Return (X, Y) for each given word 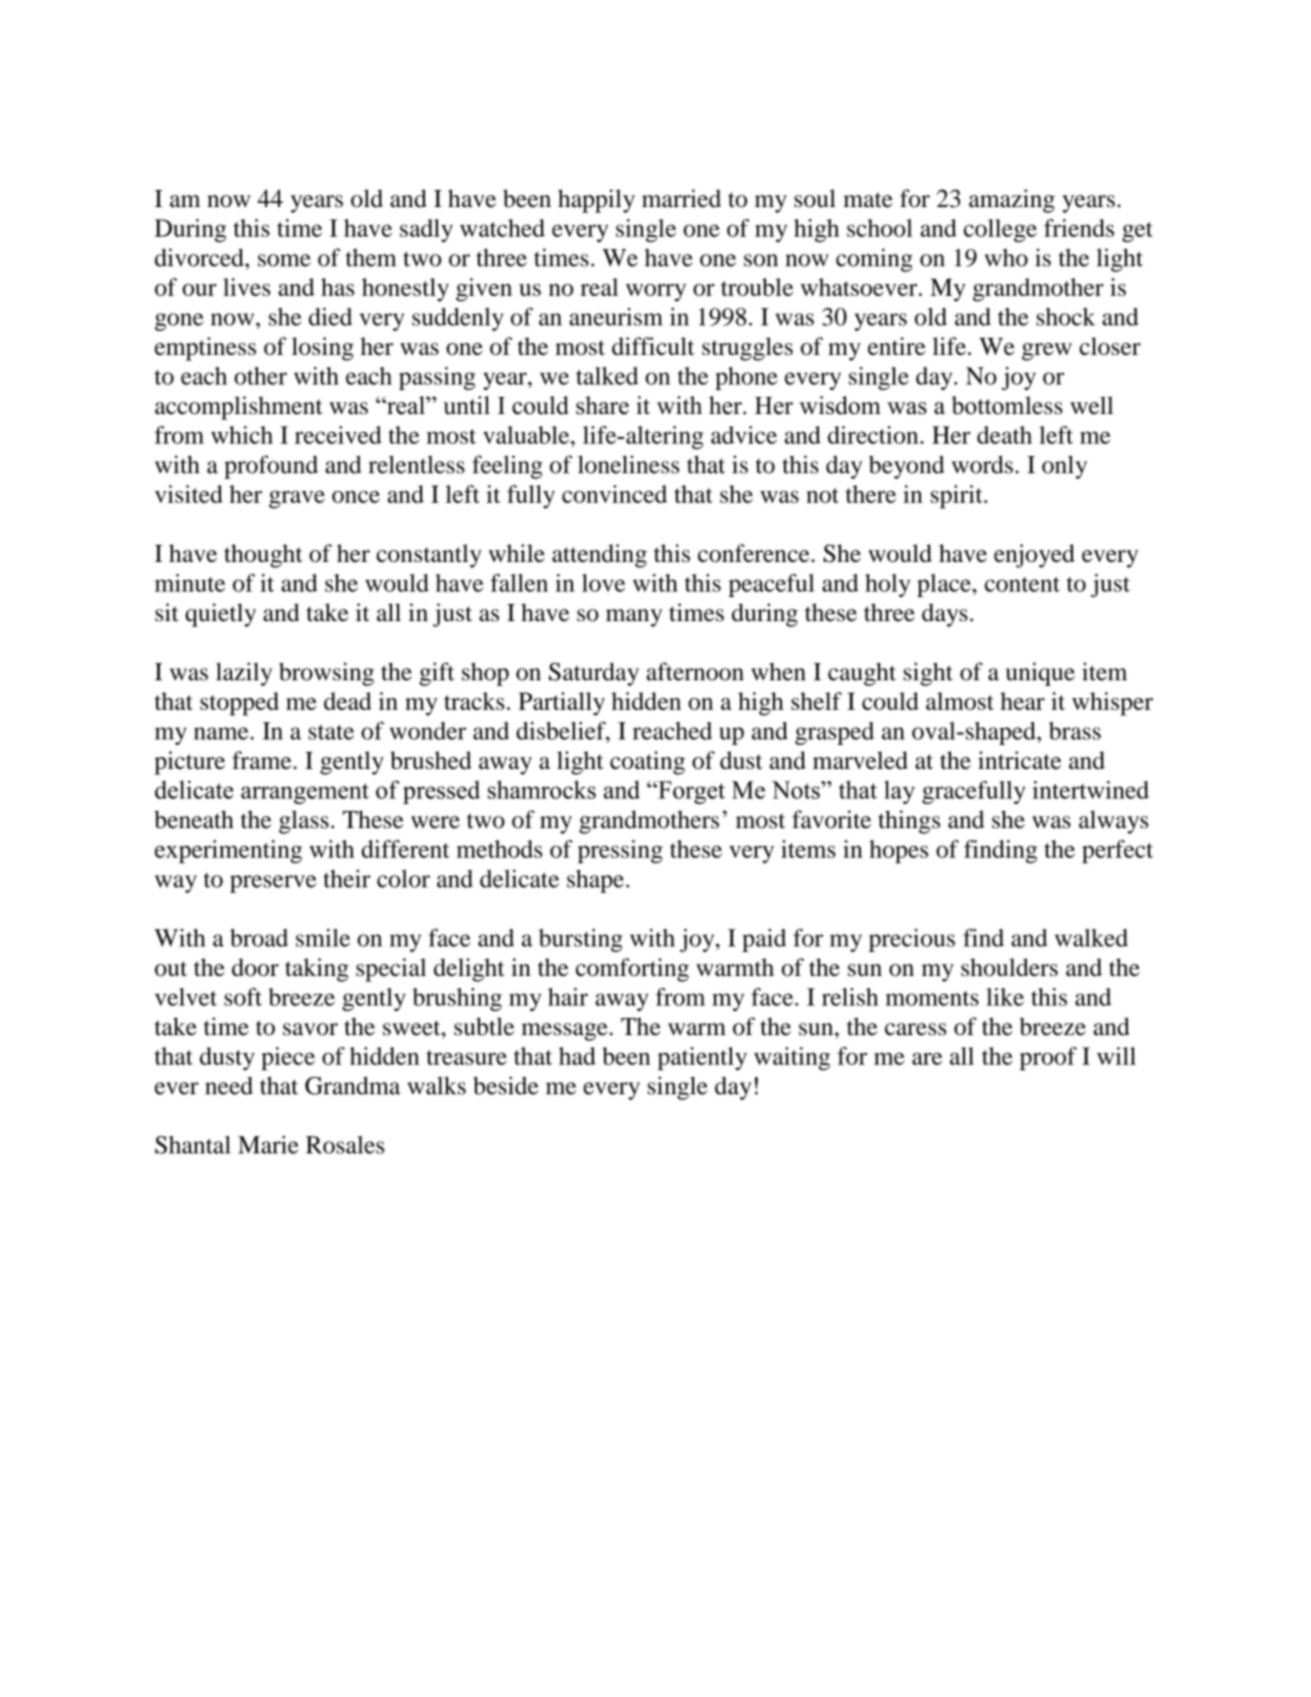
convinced (614, 494)
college (1000, 230)
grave (297, 500)
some (284, 260)
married (681, 198)
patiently (702, 1059)
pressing (620, 852)
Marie (268, 1145)
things (909, 822)
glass (304, 822)
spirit (958, 497)
